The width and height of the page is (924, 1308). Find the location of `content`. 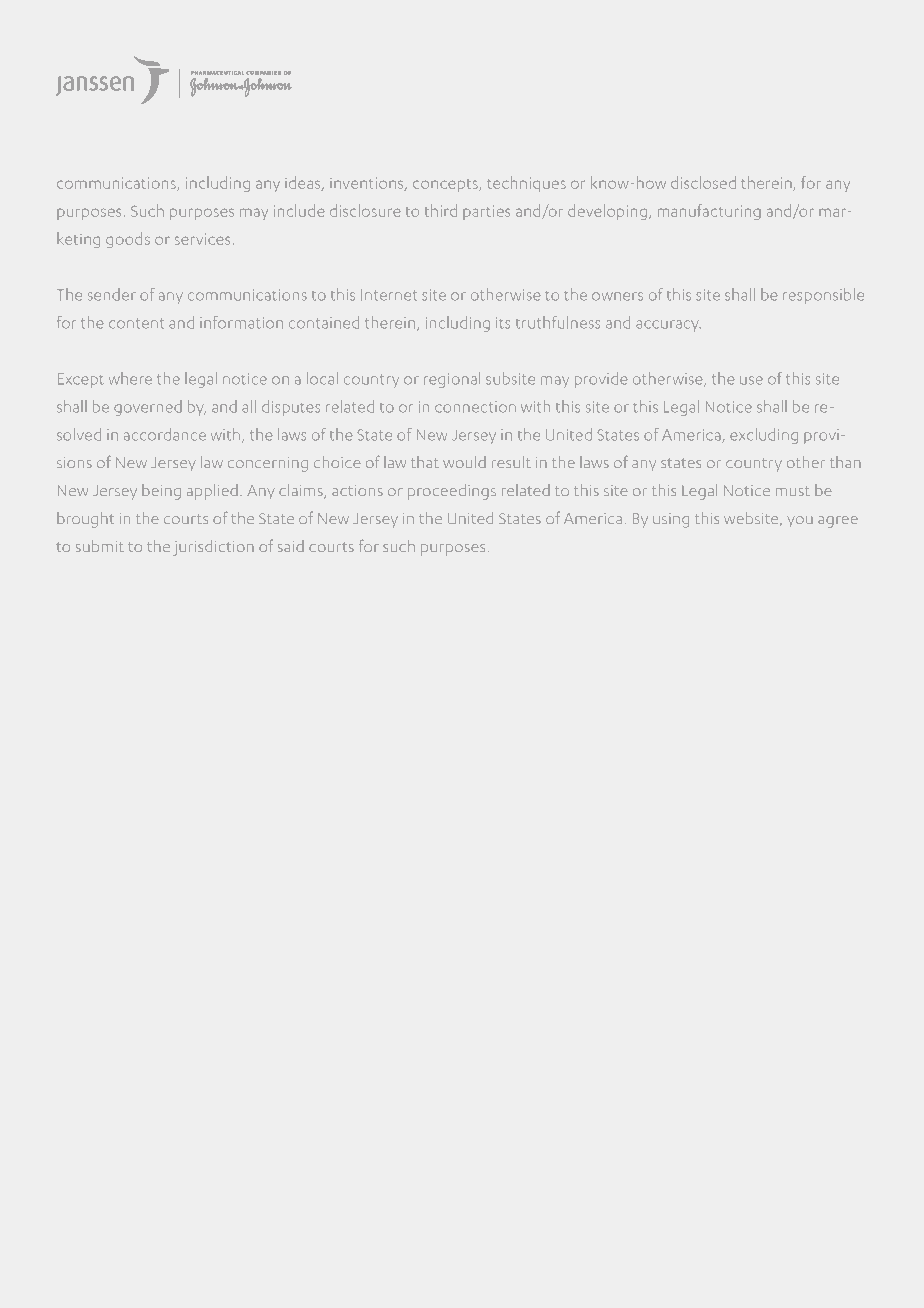

content is located at coordinates (136, 324).
